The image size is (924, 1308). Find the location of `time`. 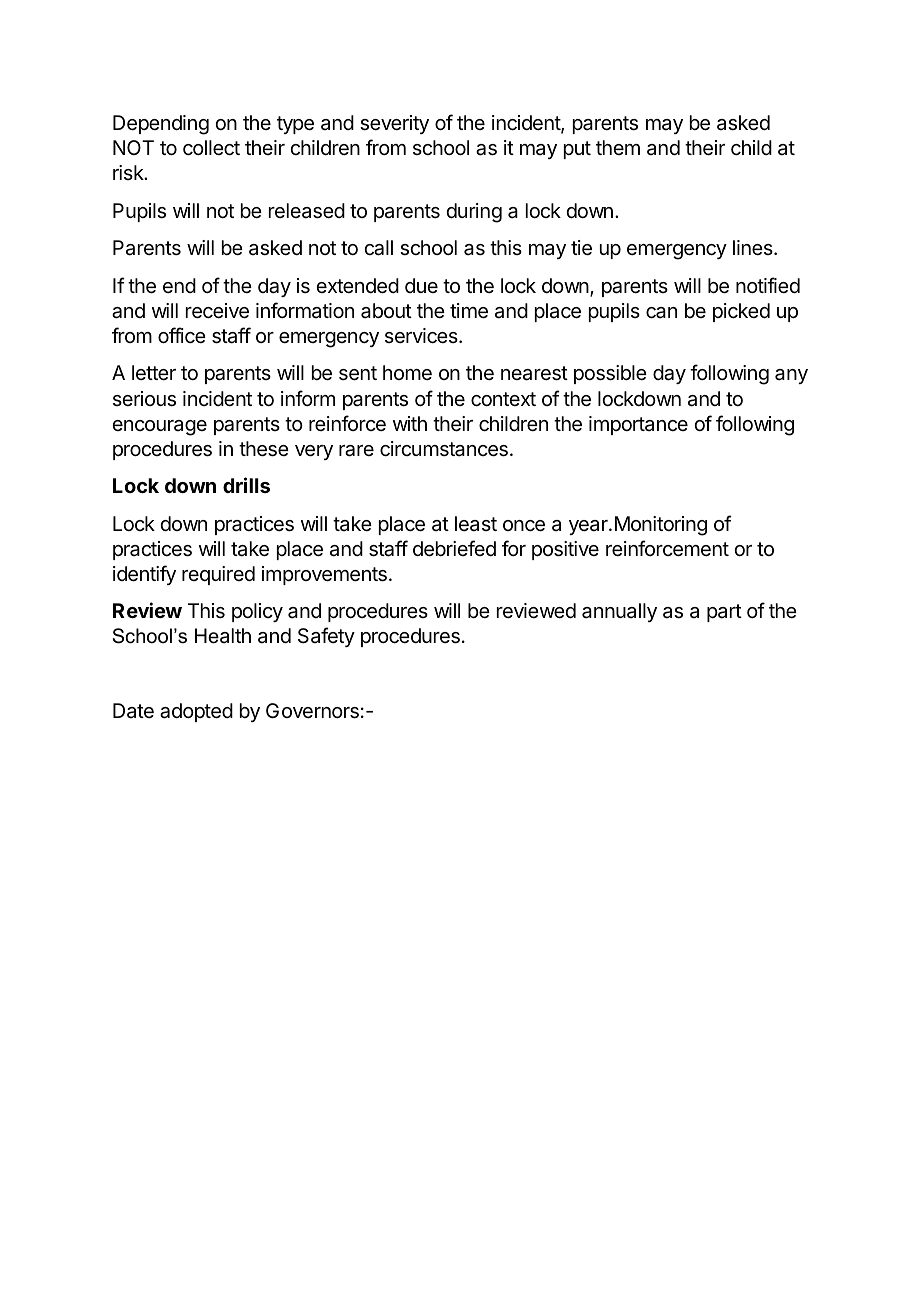

time is located at coordinates (469, 311).
